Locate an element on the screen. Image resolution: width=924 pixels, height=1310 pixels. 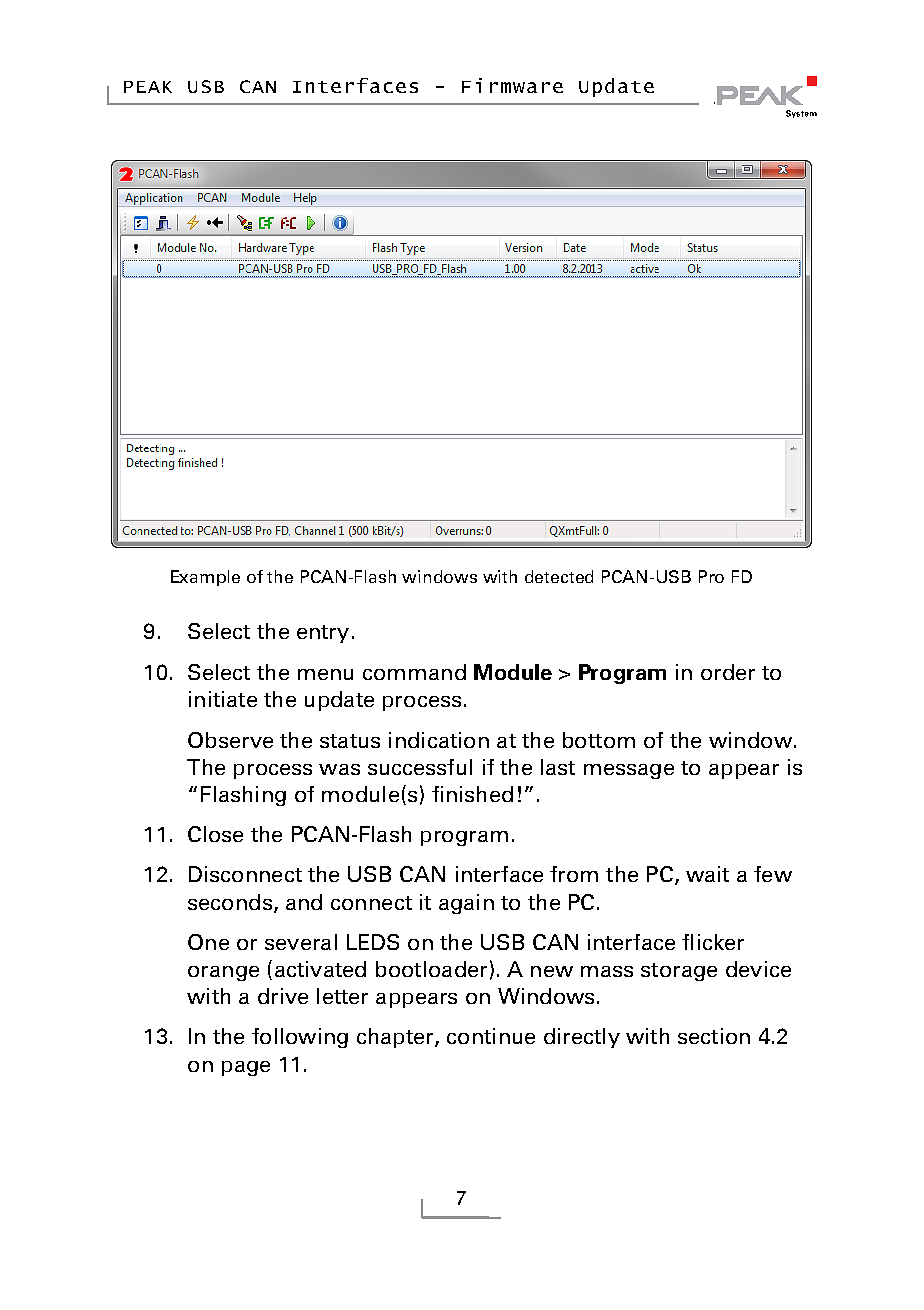
detected is located at coordinates (559, 576).
